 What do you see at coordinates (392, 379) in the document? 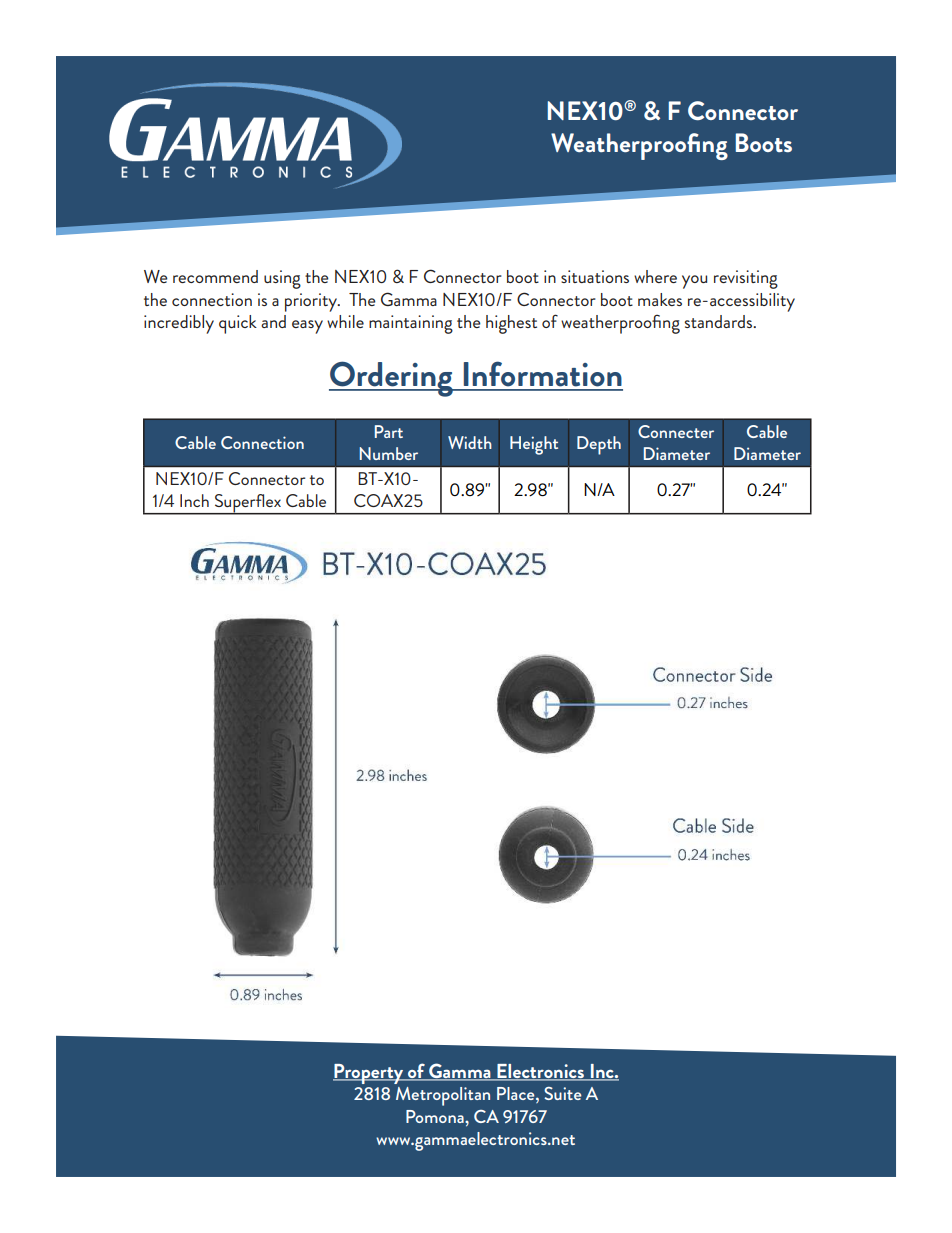
I see `Ordering` at bounding box center [392, 379].
